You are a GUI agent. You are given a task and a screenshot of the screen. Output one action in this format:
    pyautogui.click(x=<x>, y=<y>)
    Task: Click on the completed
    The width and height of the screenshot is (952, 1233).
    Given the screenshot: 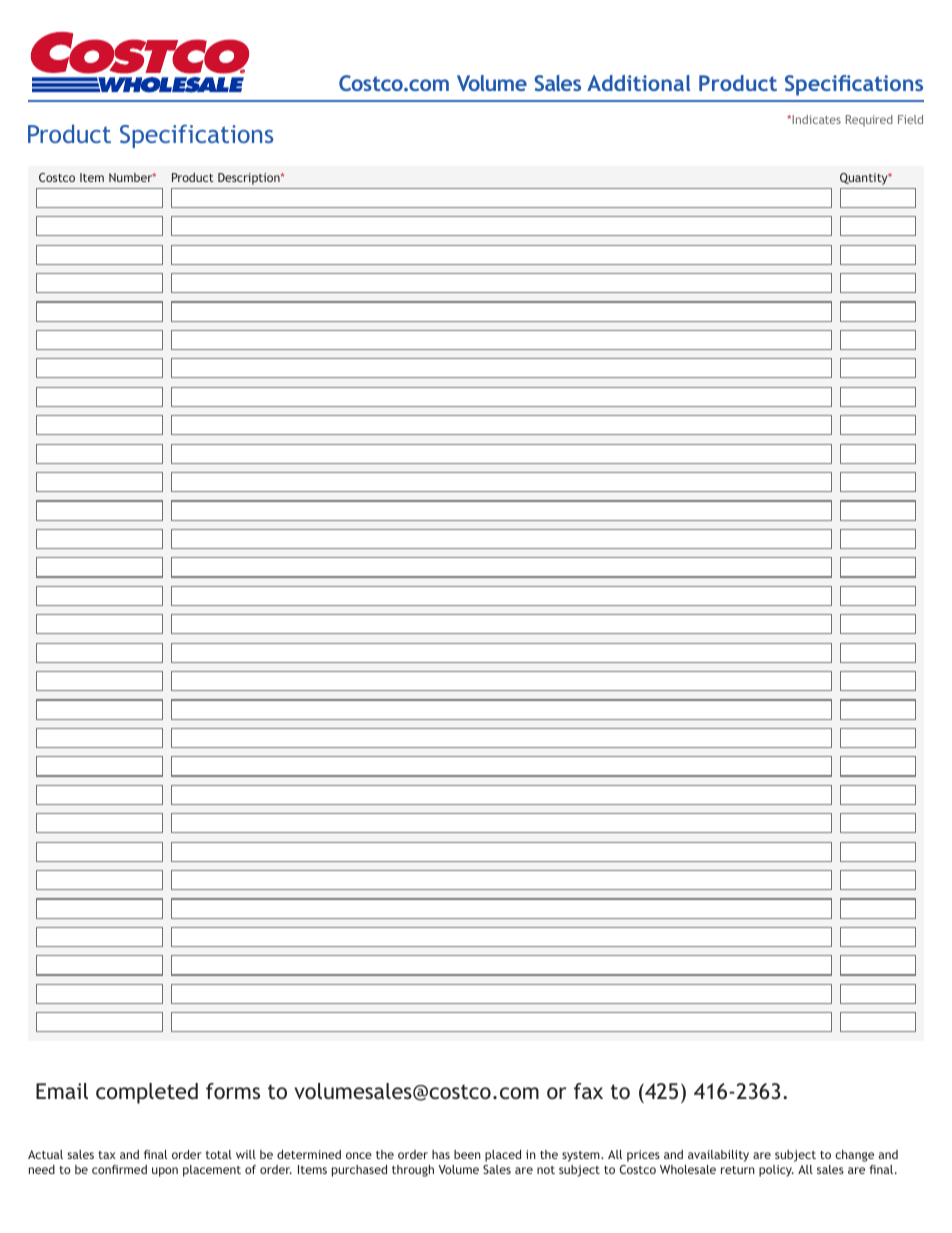 What is the action you would take?
    pyautogui.click(x=147, y=1093)
